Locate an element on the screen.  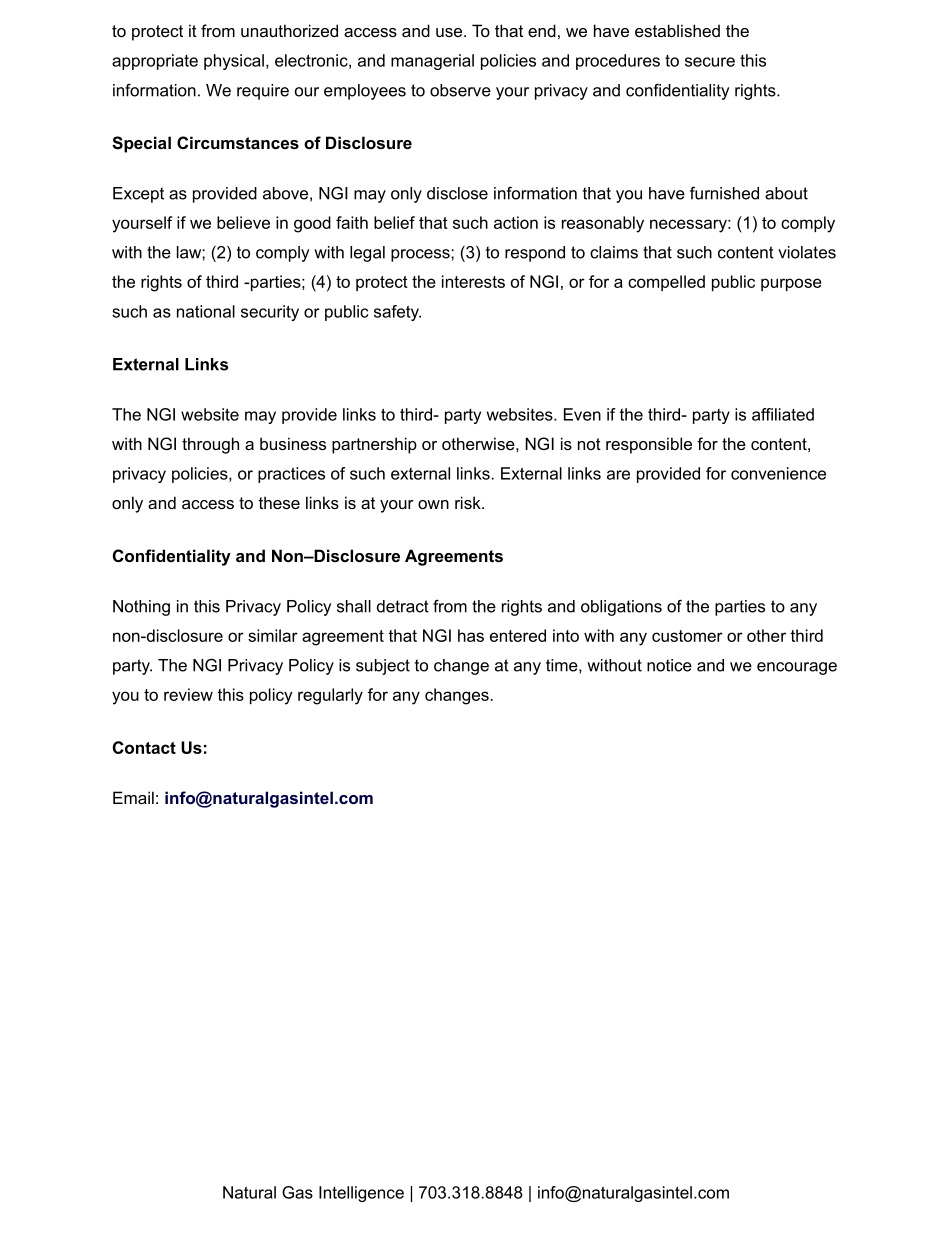
Email is located at coordinates (133, 797).
